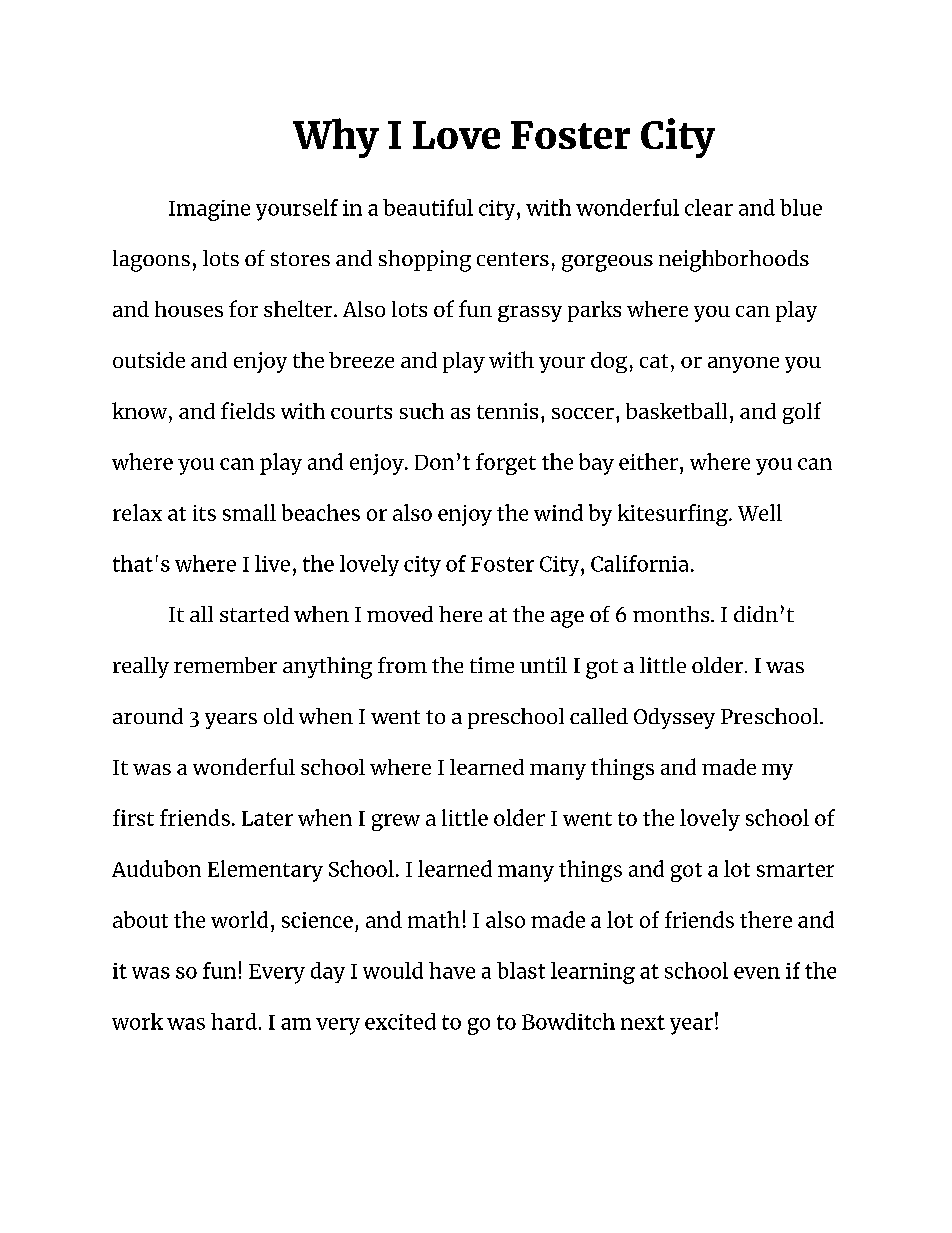 The width and height of the document is (952, 1233). Describe the element at coordinates (396, 822) in the document. I see `grew` at that location.
